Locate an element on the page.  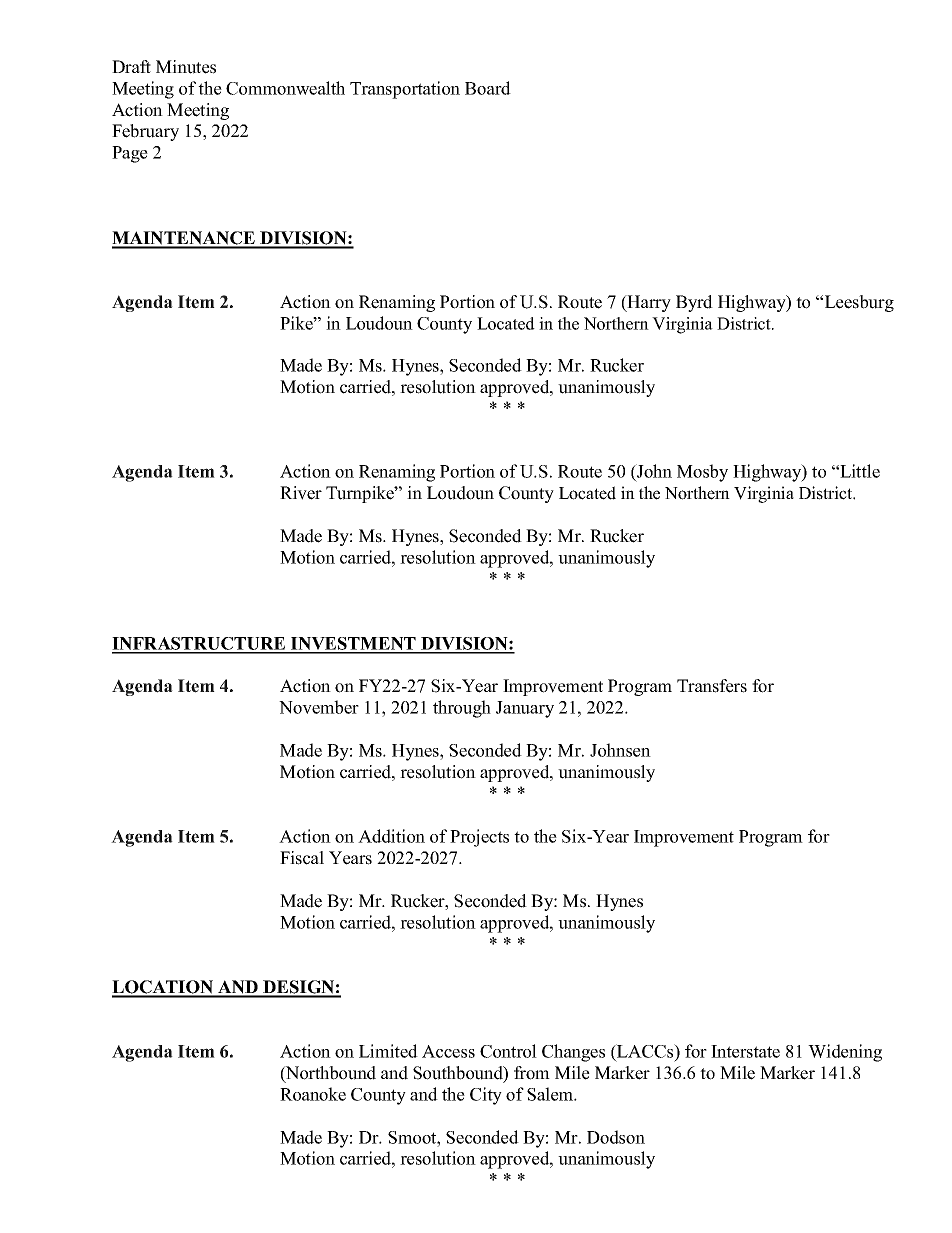
Byrd is located at coordinates (694, 303).
